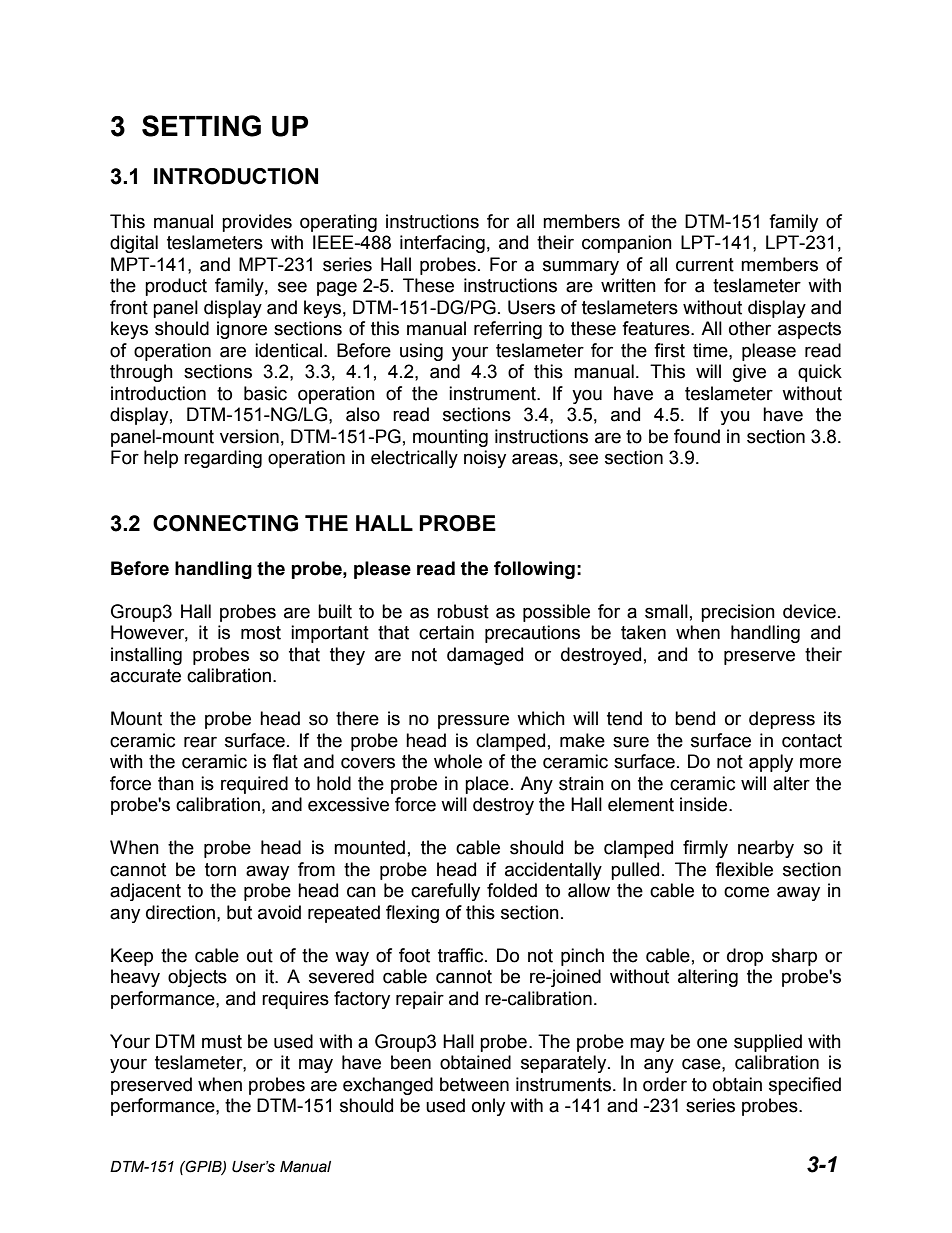  Describe the element at coordinates (442, 244) in the image. I see `interfacing` at that location.
